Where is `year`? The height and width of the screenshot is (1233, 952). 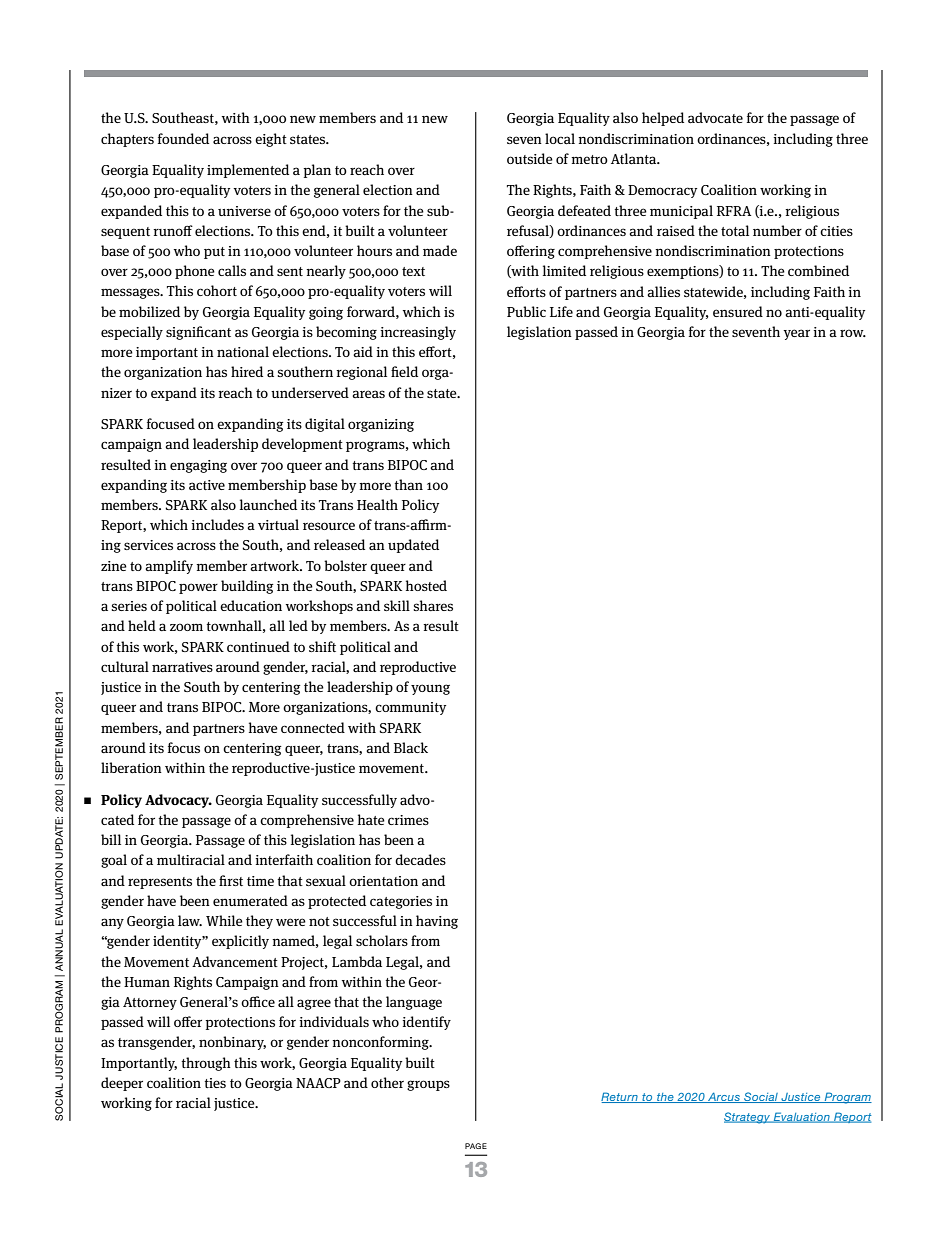
year is located at coordinates (796, 334).
